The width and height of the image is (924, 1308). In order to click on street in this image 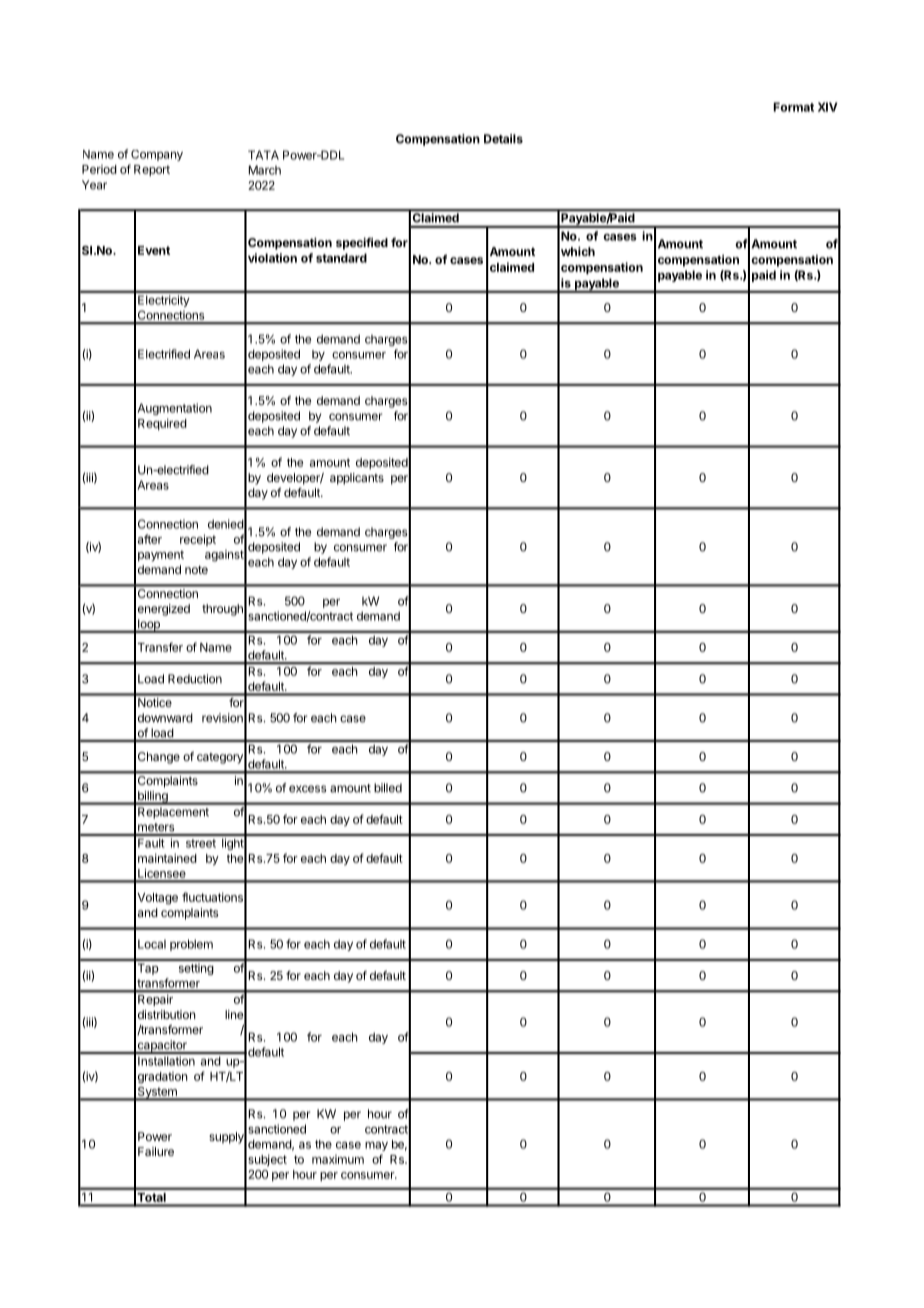, I will do `click(201, 843)`.
